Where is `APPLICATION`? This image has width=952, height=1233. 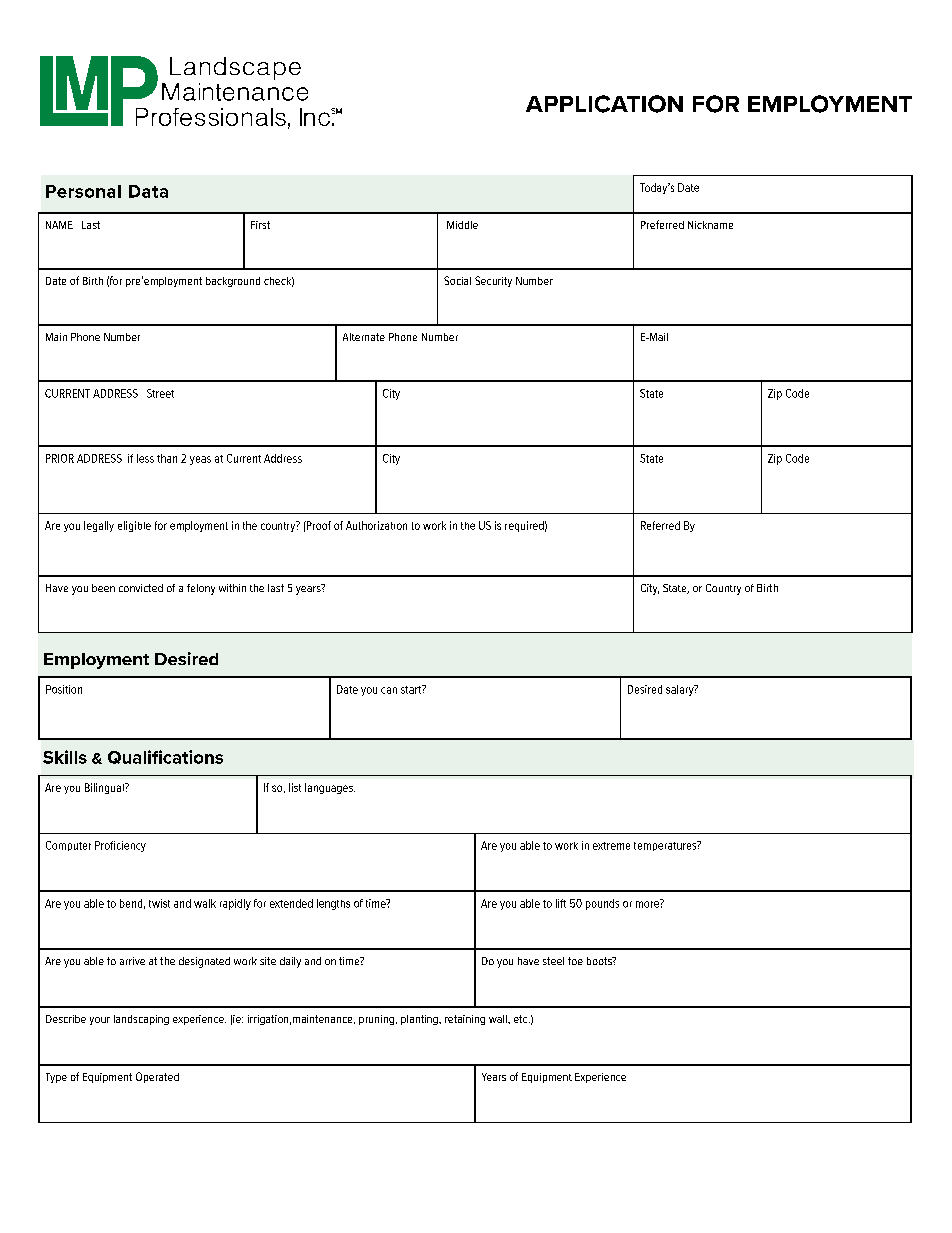
APPLICATION is located at coordinates (604, 104).
